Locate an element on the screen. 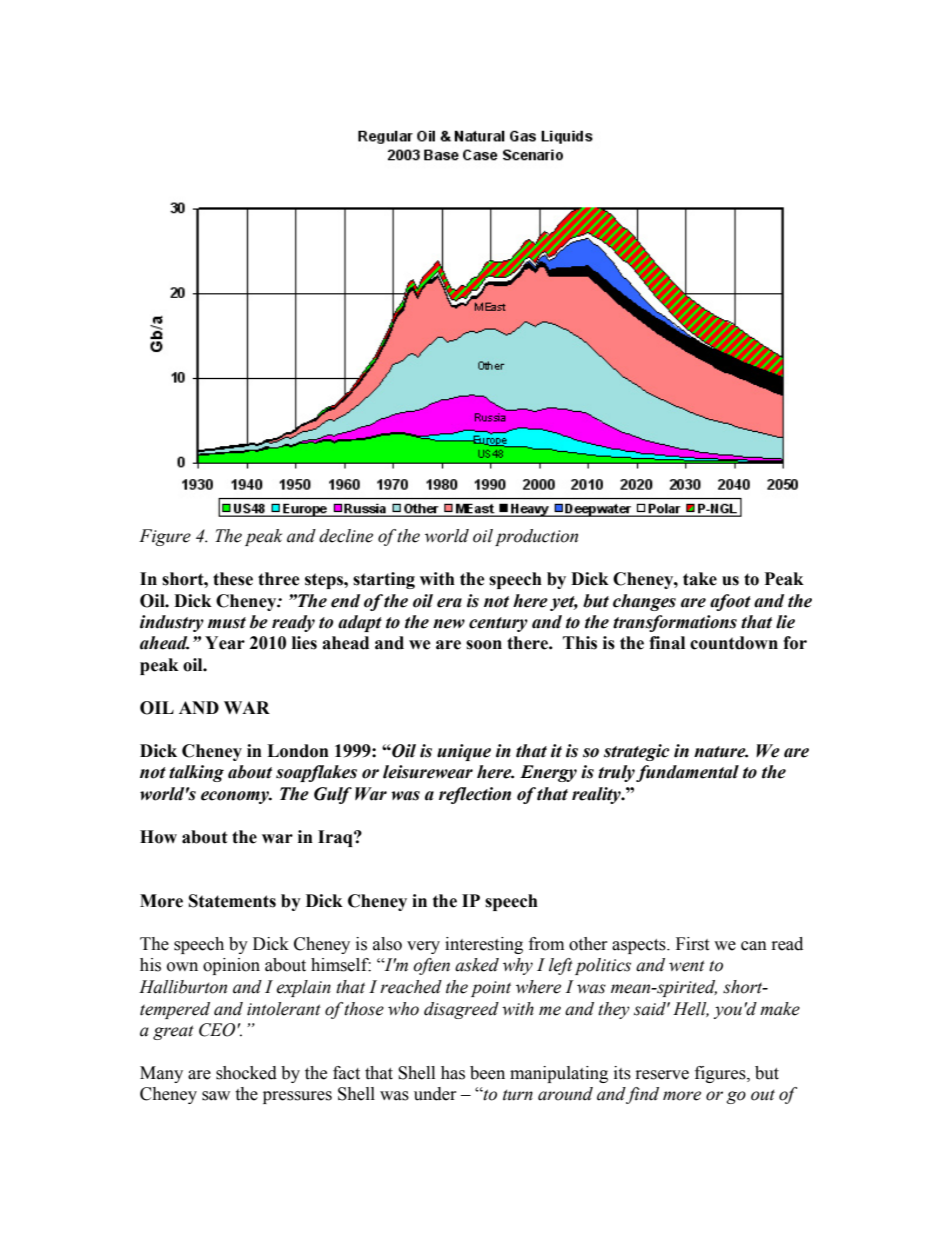 The height and width of the screenshot is (1233, 952). reserve is located at coordinates (662, 1075).
